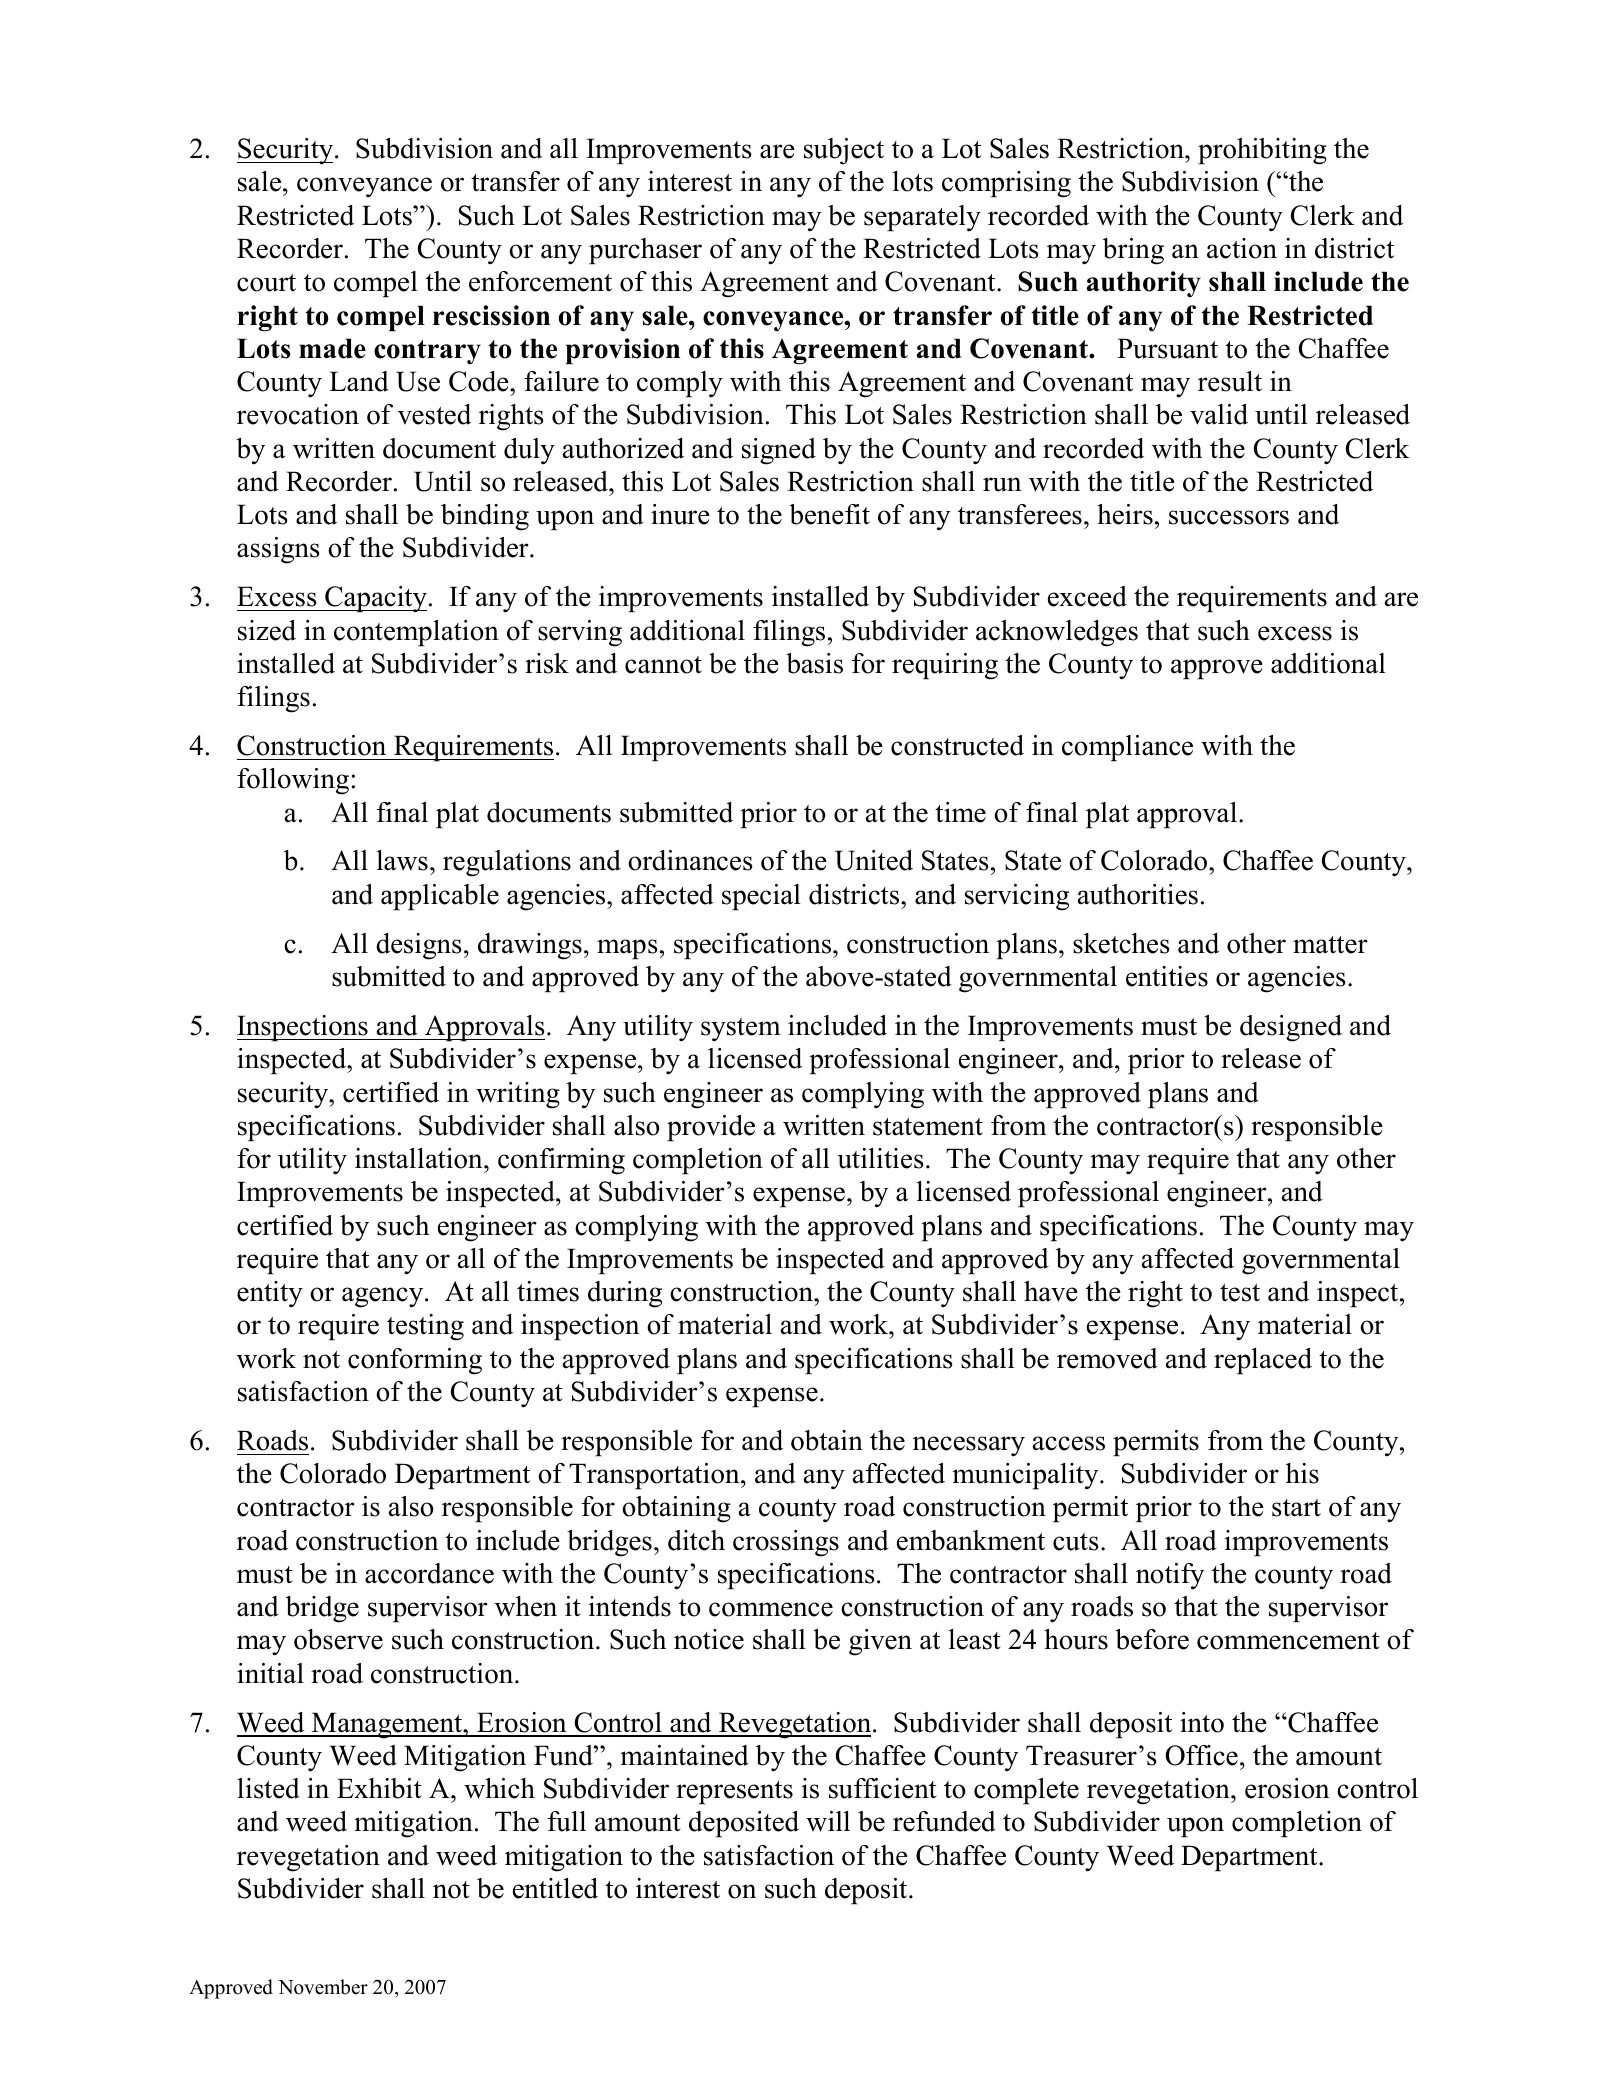 The image size is (1609, 2082). What do you see at coordinates (1087, 596) in the screenshot?
I see `exceed` at bounding box center [1087, 596].
